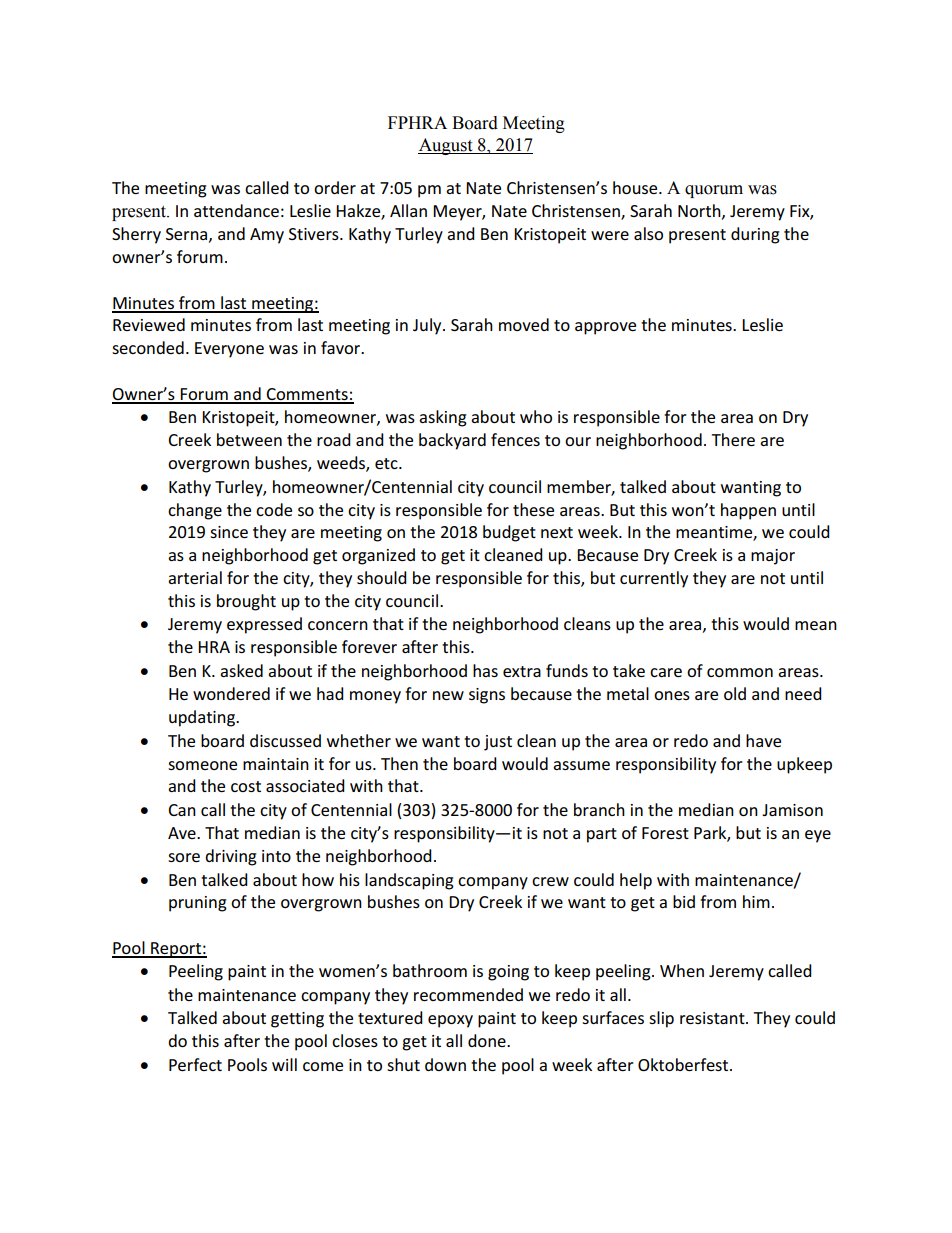 Image resolution: width=952 pixels, height=1233 pixels. What do you see at coordinates (195, 1064) in the document?
I see `Perfect` at bounding box center [195, 1064].
